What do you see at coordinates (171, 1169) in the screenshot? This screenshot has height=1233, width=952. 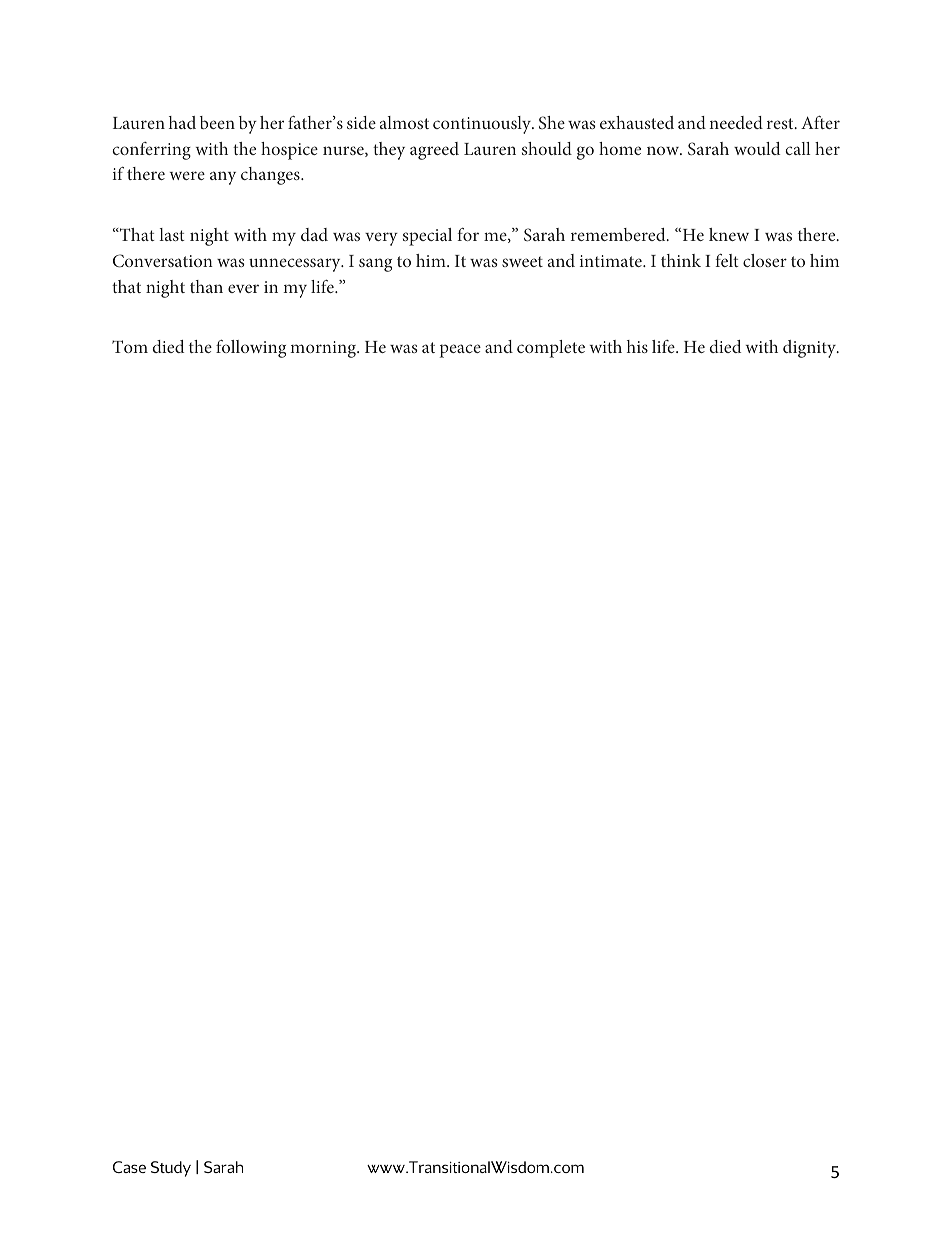 I see `Study` at bounding box center [171, 1169].
